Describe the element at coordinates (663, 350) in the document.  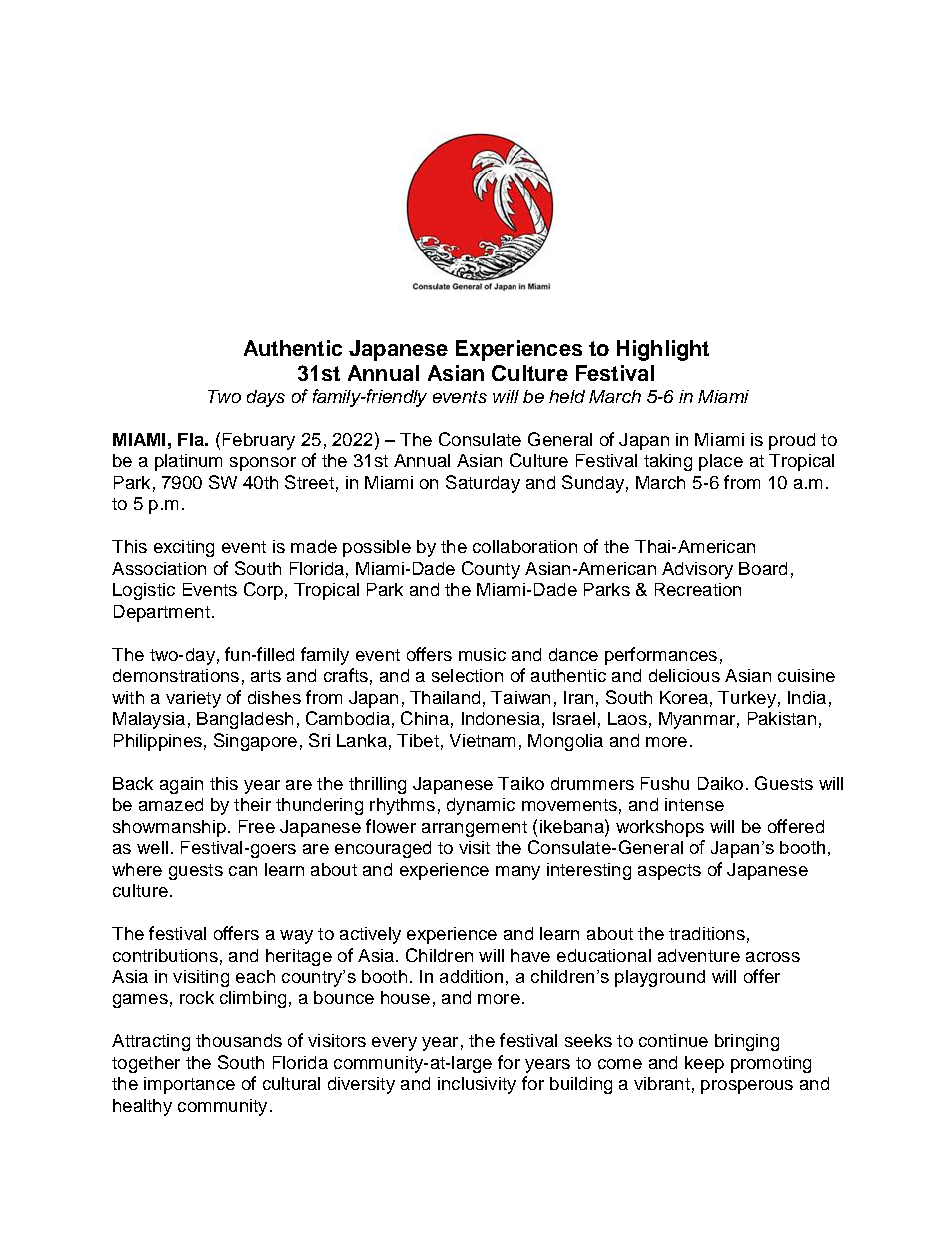
I see `Highlight` at that location.
